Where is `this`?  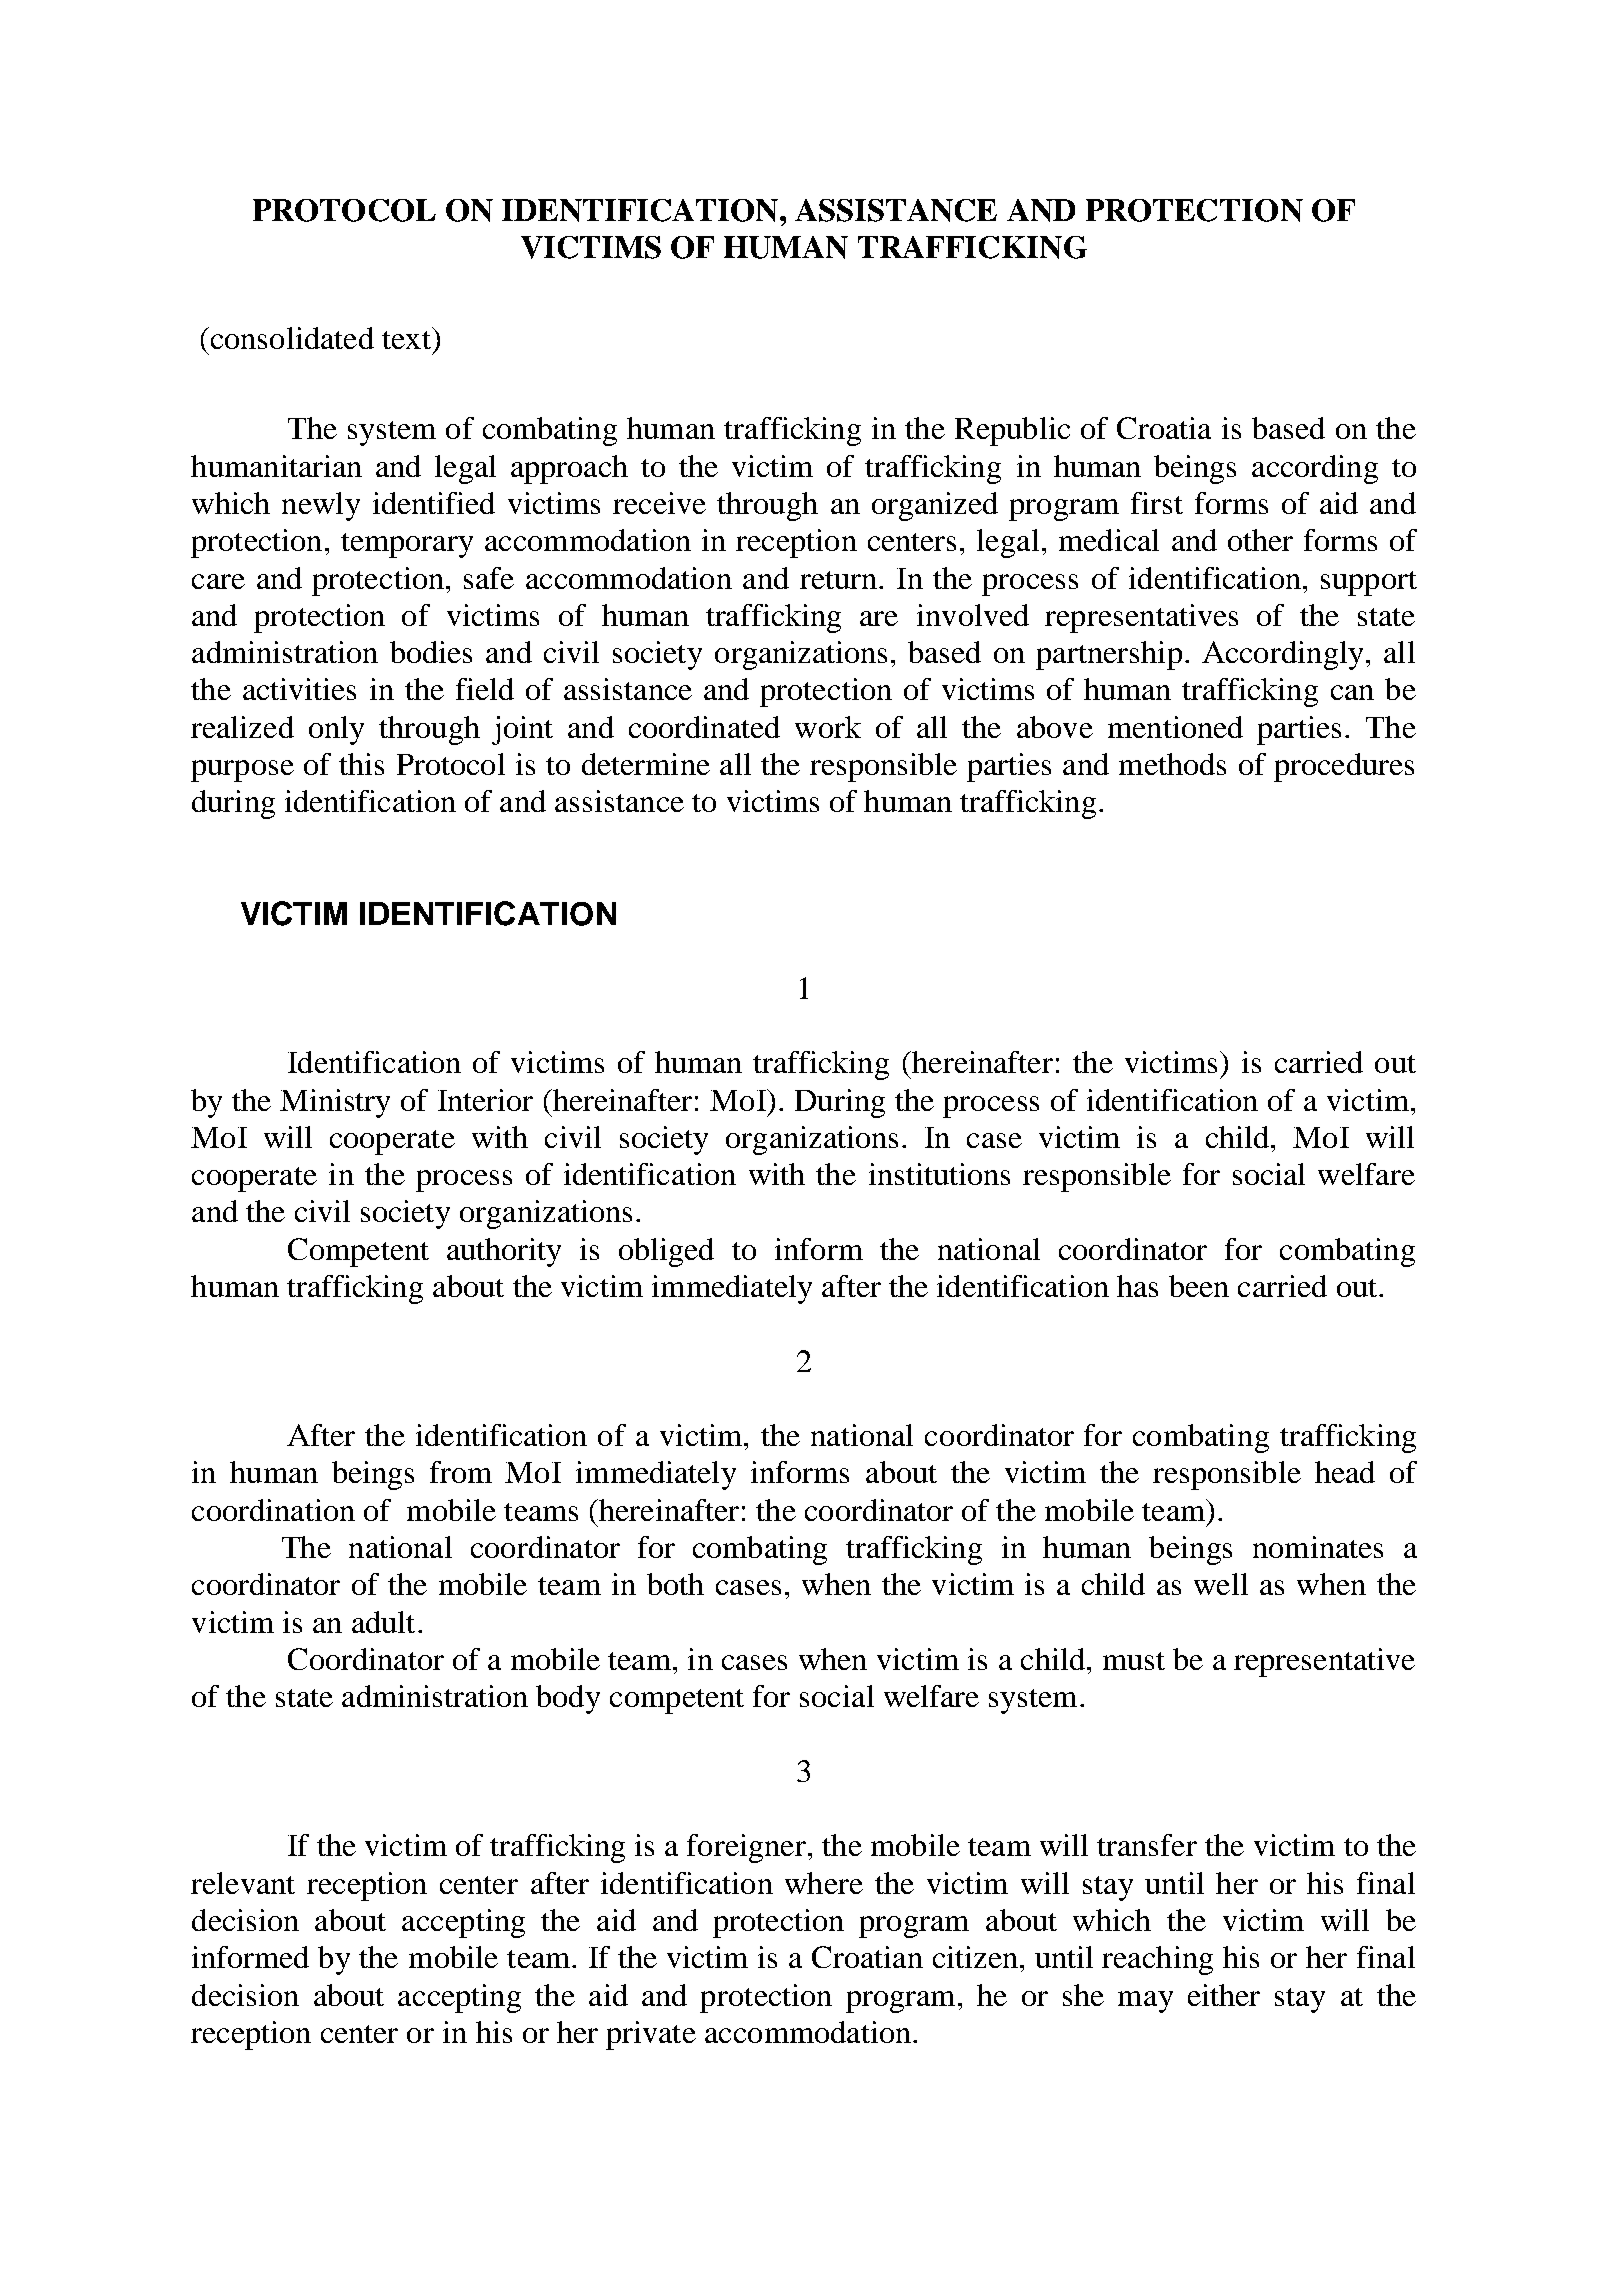
this is located at coordinates (361, 764).
